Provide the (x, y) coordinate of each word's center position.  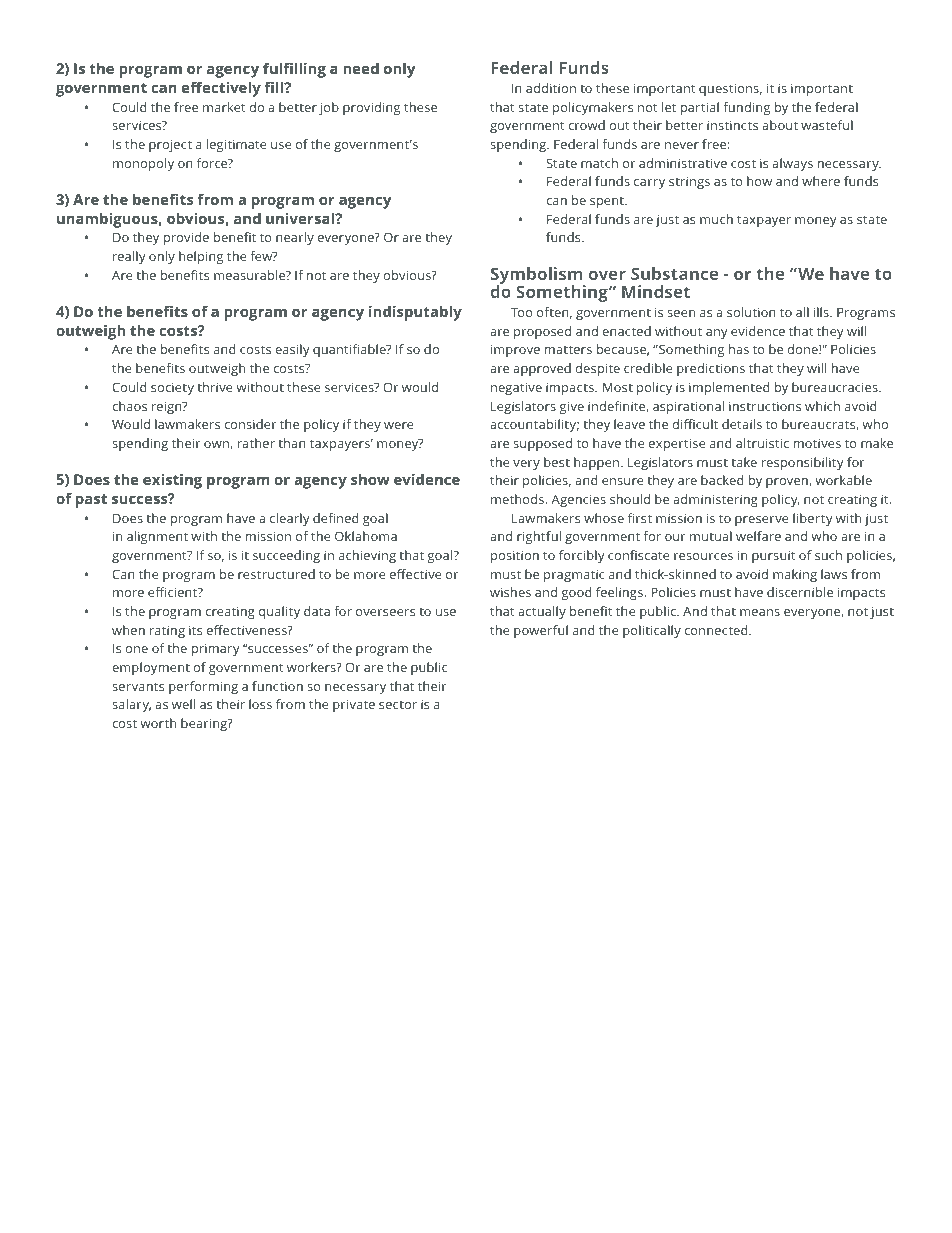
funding (746, 108)
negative (516, 388)
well (183, 704)
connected (717, 630)
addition (551, 88)
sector (398, 705)
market (224, 107)
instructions (765, 406)
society (172, 389)
